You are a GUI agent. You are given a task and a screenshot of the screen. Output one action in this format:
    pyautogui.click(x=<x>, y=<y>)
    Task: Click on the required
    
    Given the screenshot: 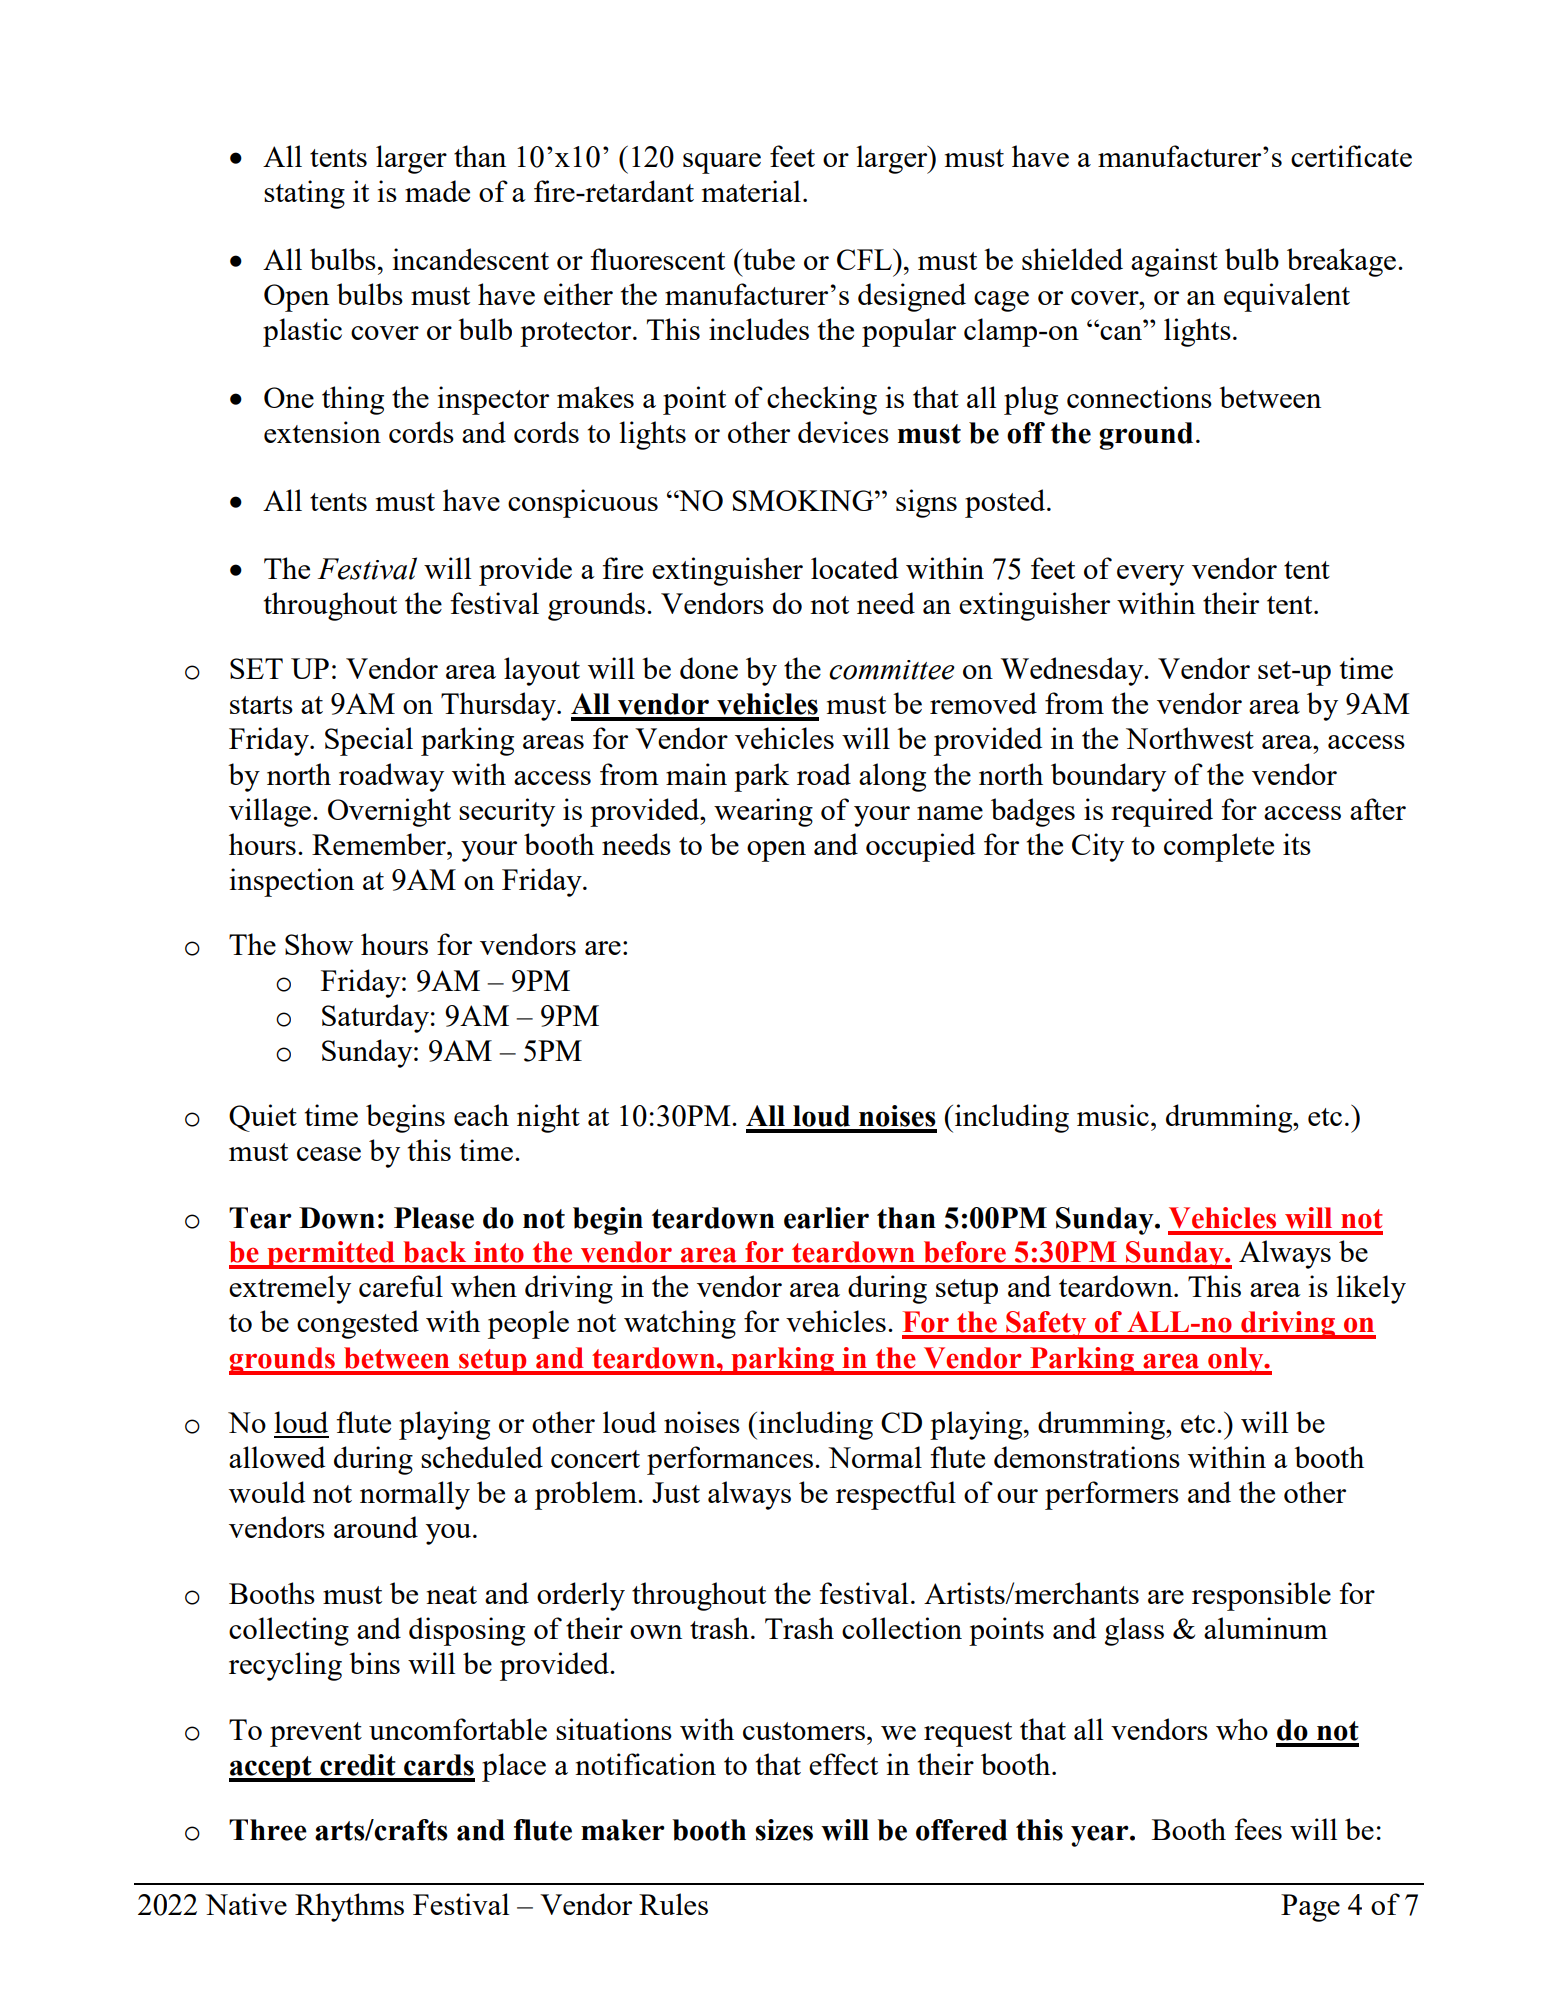 What is the action you would take?
    pyautogui.click(x=1162, y=812)
